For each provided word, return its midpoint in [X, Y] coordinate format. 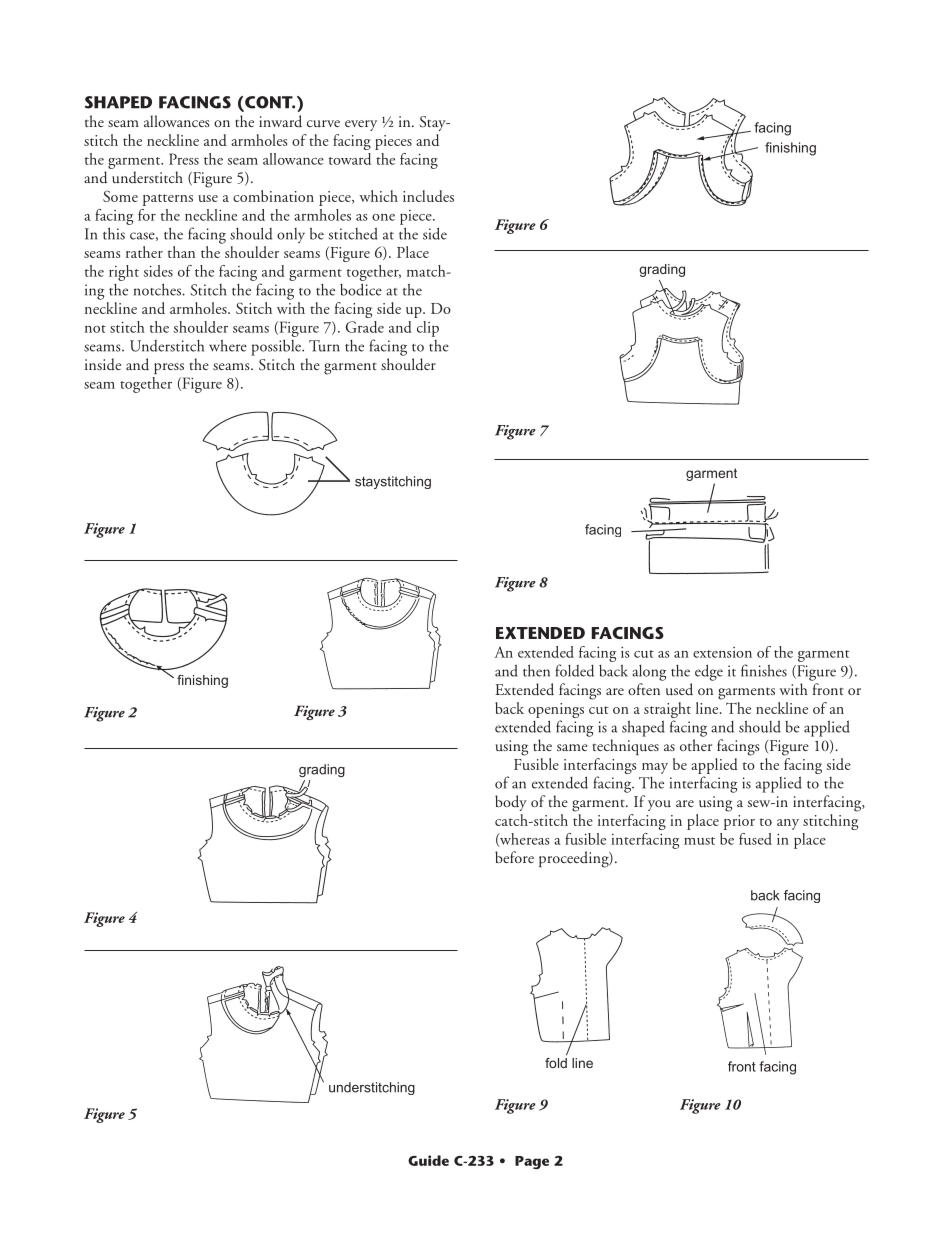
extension [722, 652]
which [378, 196]
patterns [168, 200]
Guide [428, 1160]
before [514, 857]
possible [277, 347]
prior [739, 822]
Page [532, 1162]
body [511, 803]
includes [428, 196]
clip [428, 329]
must [699, 841]
